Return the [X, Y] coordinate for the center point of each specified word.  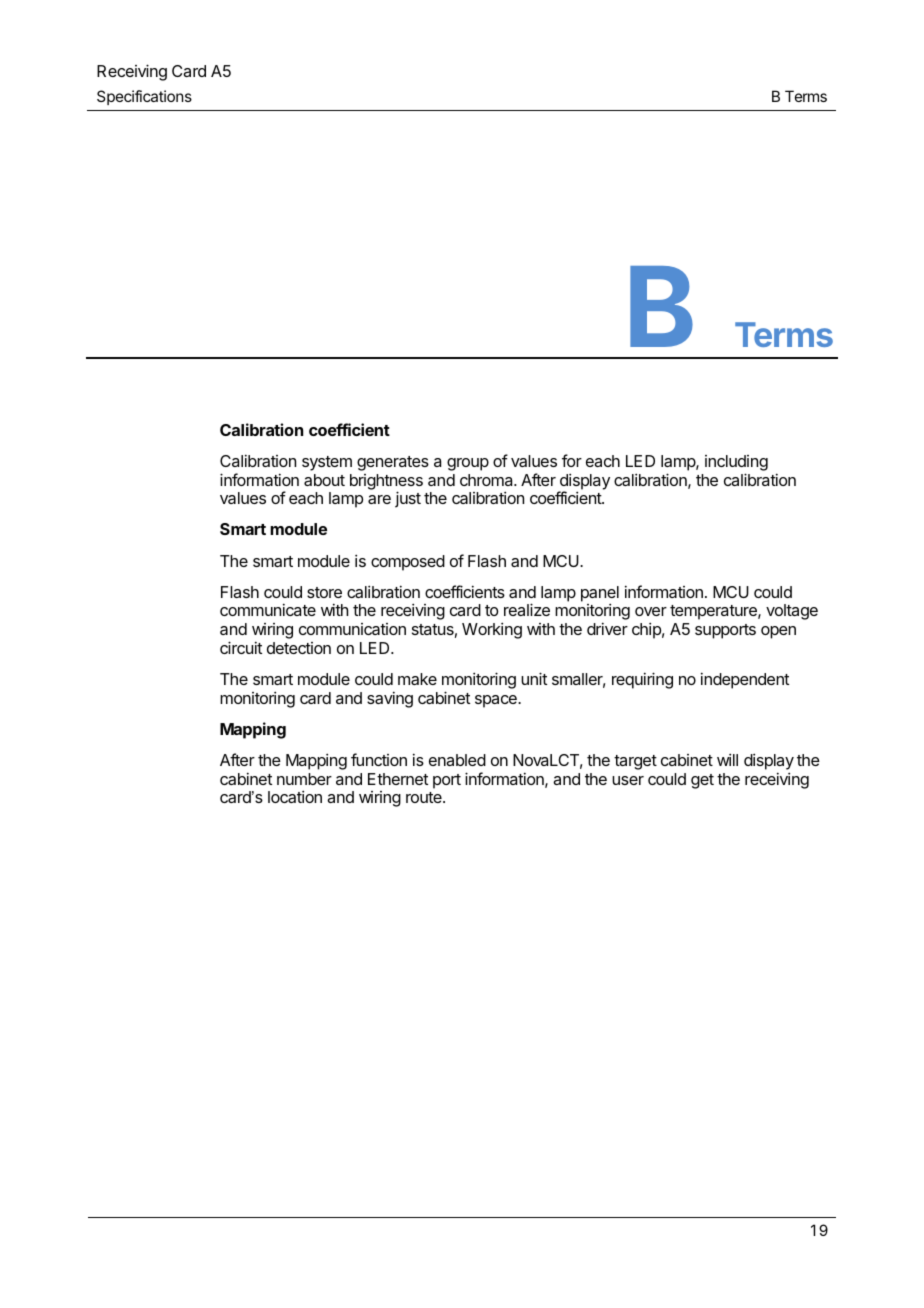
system [327, 463]
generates [393, 463]
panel [600, 595]
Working [492, 630]
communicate [268, 609]
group [468, 464]
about [324, 480]
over [651, 611]
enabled [457, 760]
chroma [487, 480]
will [727, 759]
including [736, 463]
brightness [386, 483]
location [295, 796]
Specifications [144, 97]
